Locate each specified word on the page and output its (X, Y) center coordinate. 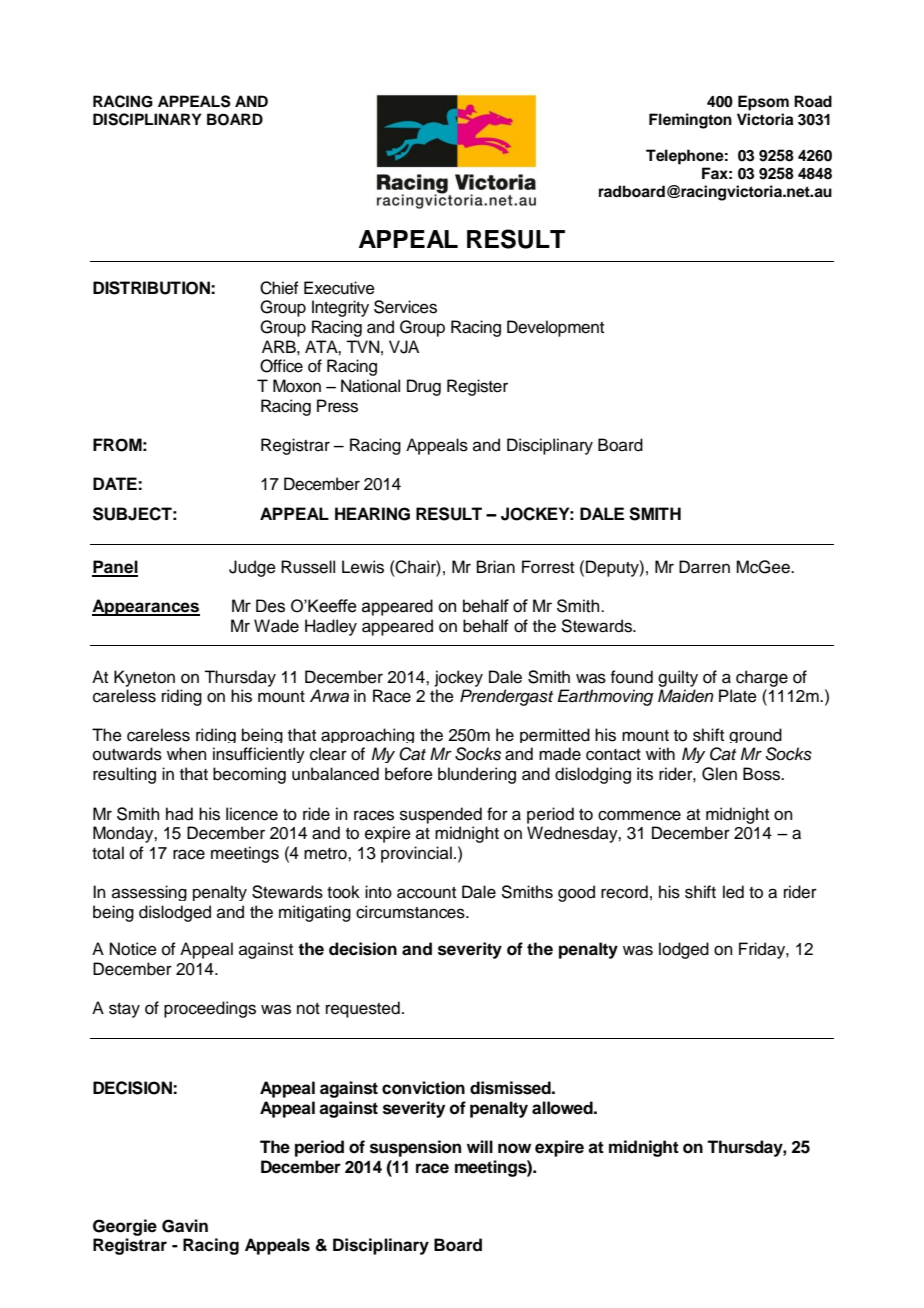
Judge (252, 568)
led (733, 892)
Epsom (763, 103)
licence (252, 814)
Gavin (185, 1226)
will (480, 1146)
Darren (704, 567)
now (514, 1148)
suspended (441, 815)
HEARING (372, 514)
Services (405, 307)
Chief (279, 288)
